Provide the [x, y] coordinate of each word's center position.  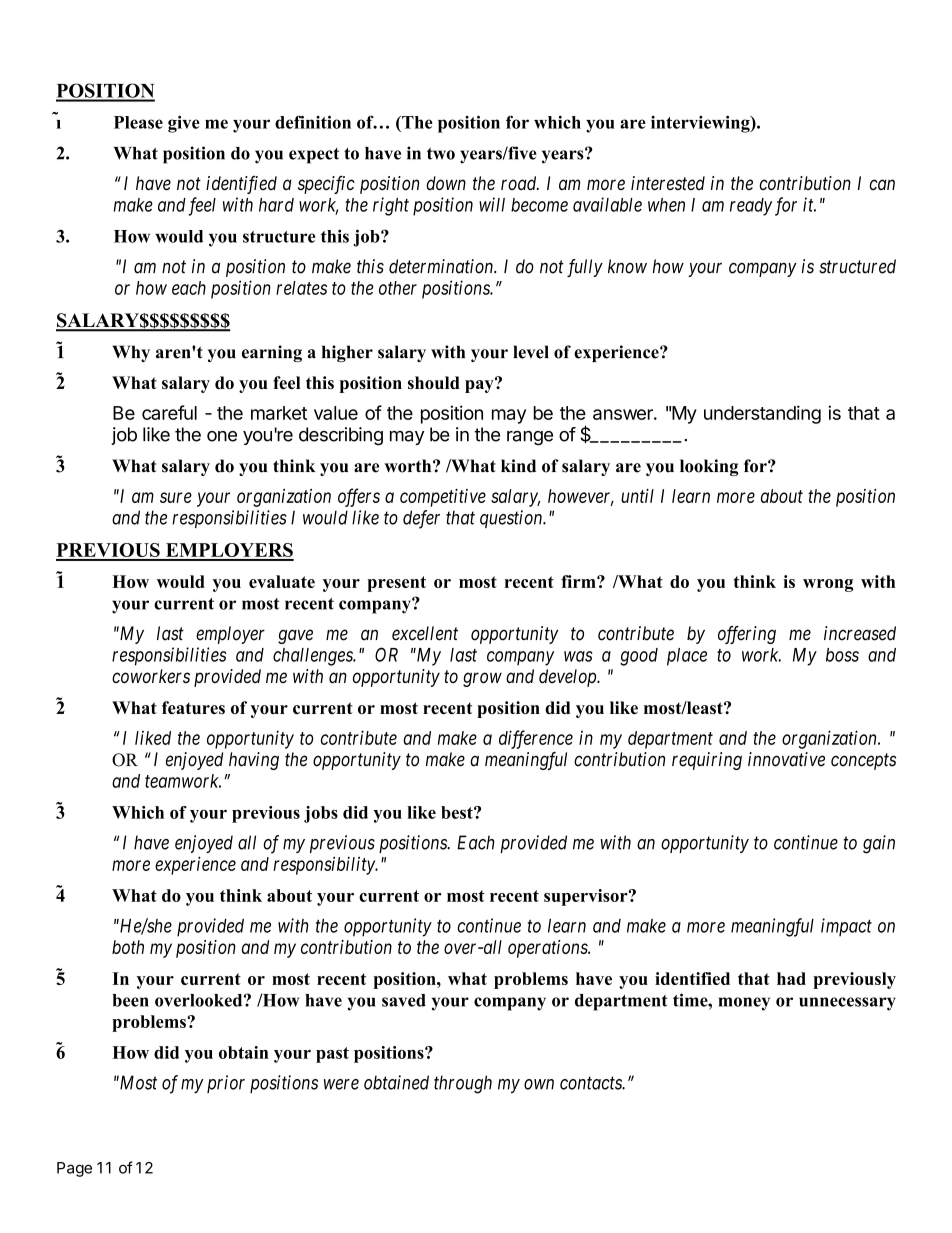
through [463, 1084]
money [744, 1004]
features [193, 707]
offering [747, 635]
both [128, 947]
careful [169, 412]
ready [751, 207]
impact [846, 927]
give [184, 124]
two [441, 154]
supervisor [587, 897]
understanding [762, 414]
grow [482, 679]
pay [480, 385]
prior [226, 1084]
